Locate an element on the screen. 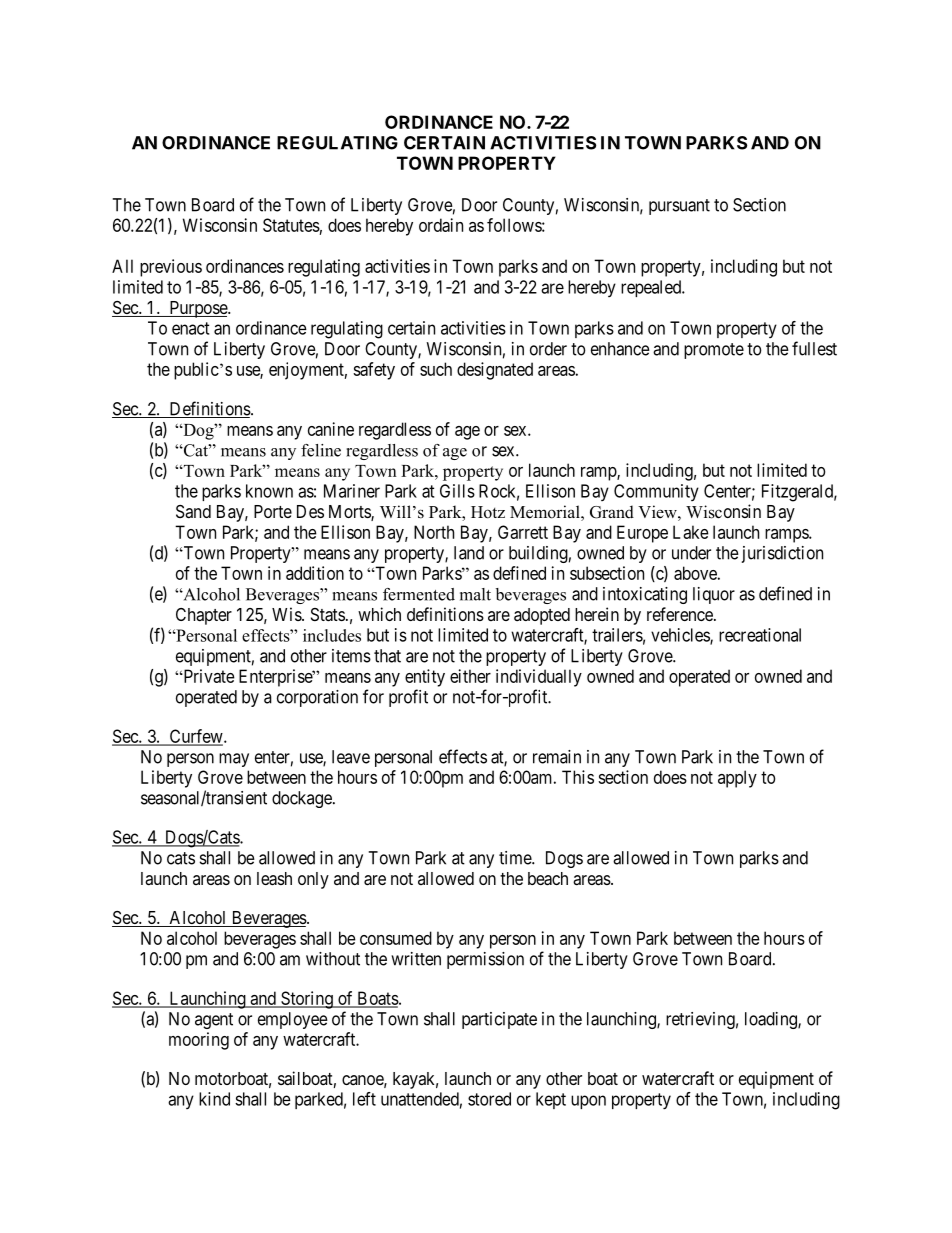 The height and width of the screenshot is (1233, 952). ordain is located at coordinates (441, 225).
